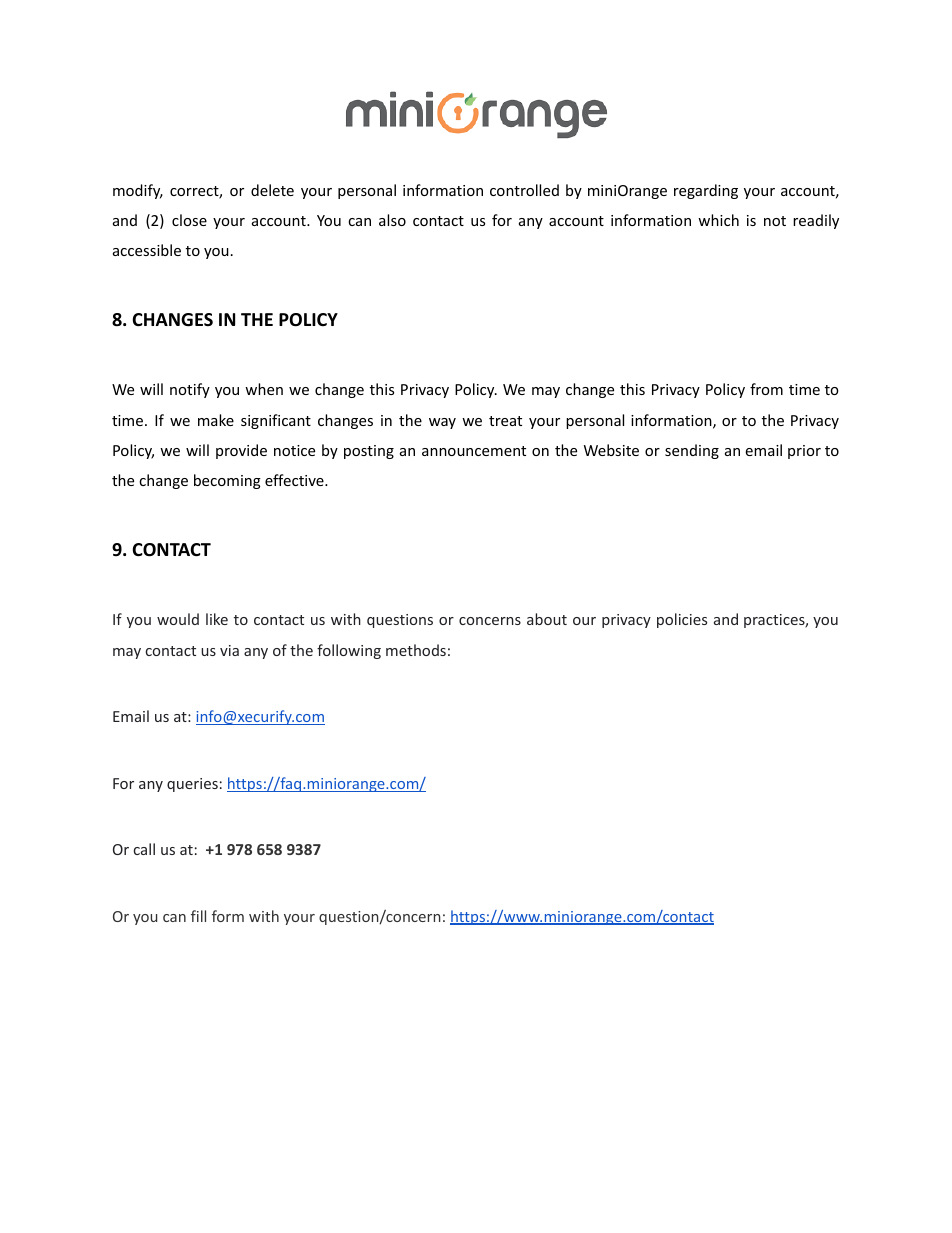 The height and width of the screenshot is (1233, 952). What do you see at coordinates (144, 849) in the screenshot?
I see `call` at bounding box center [144, 849].
